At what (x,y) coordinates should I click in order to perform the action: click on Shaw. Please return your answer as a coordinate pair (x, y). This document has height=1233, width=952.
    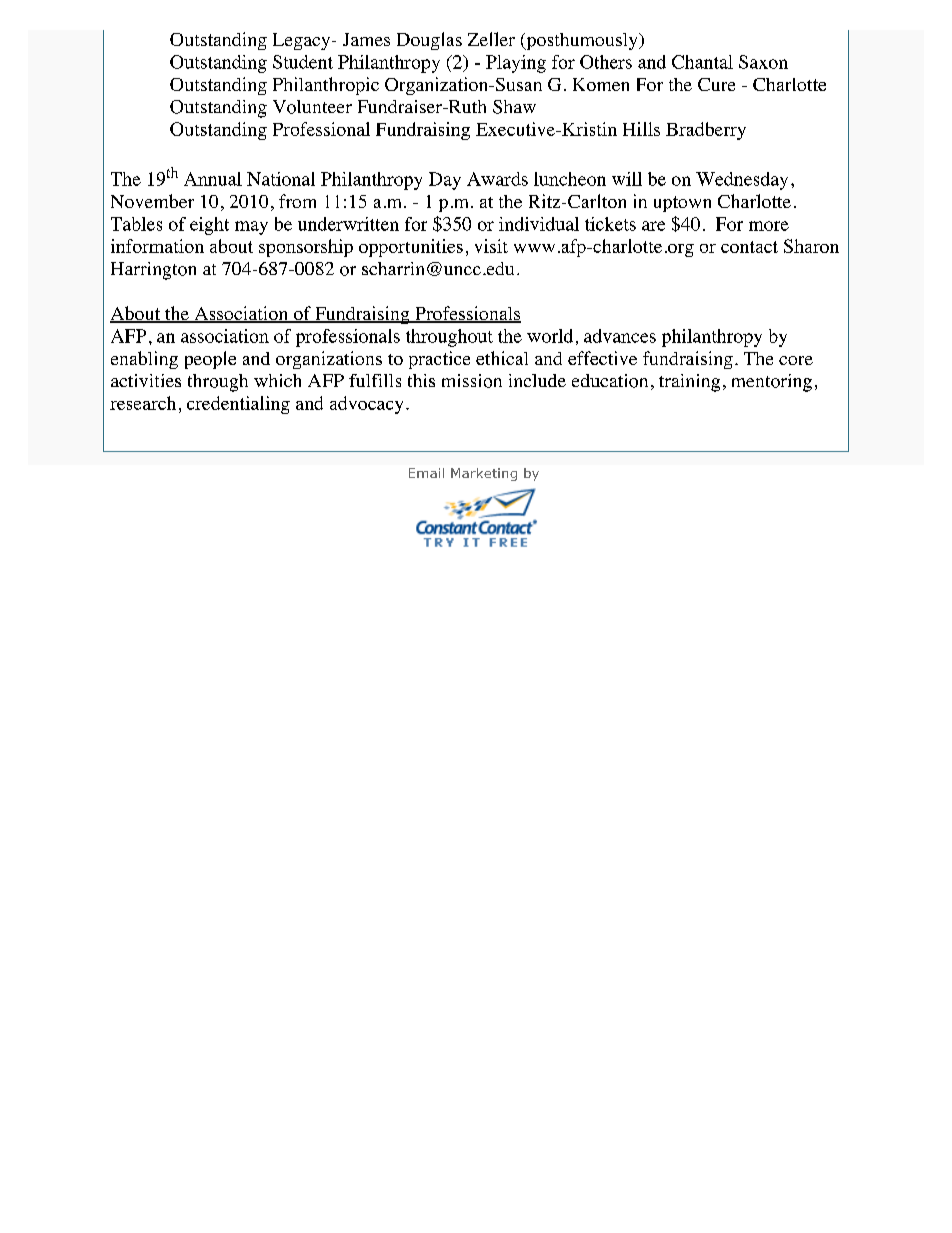
    Looking at the image, I should click on (514, 107).
